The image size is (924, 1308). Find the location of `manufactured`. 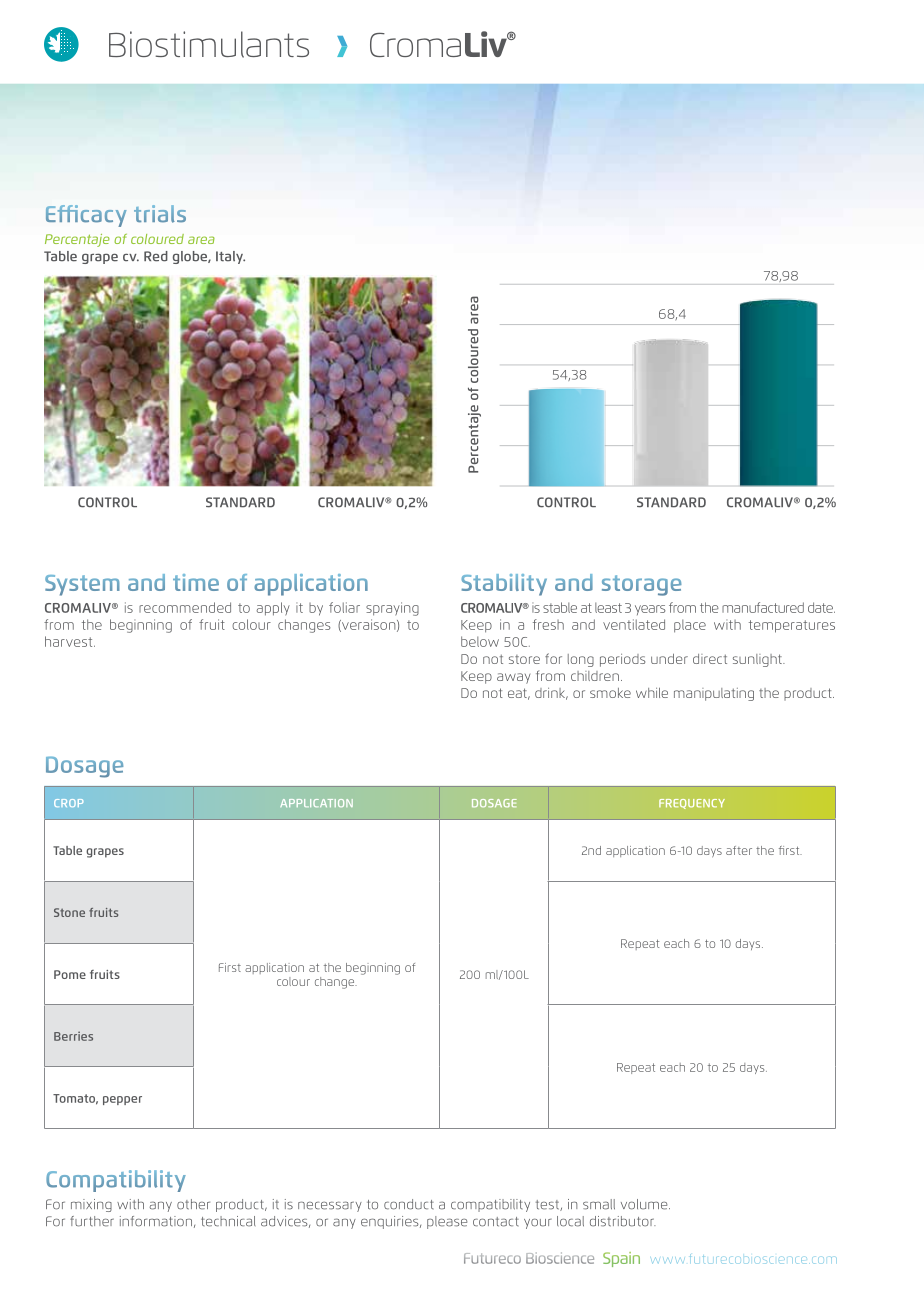

manufactured is located at coordinates (763, 607).
